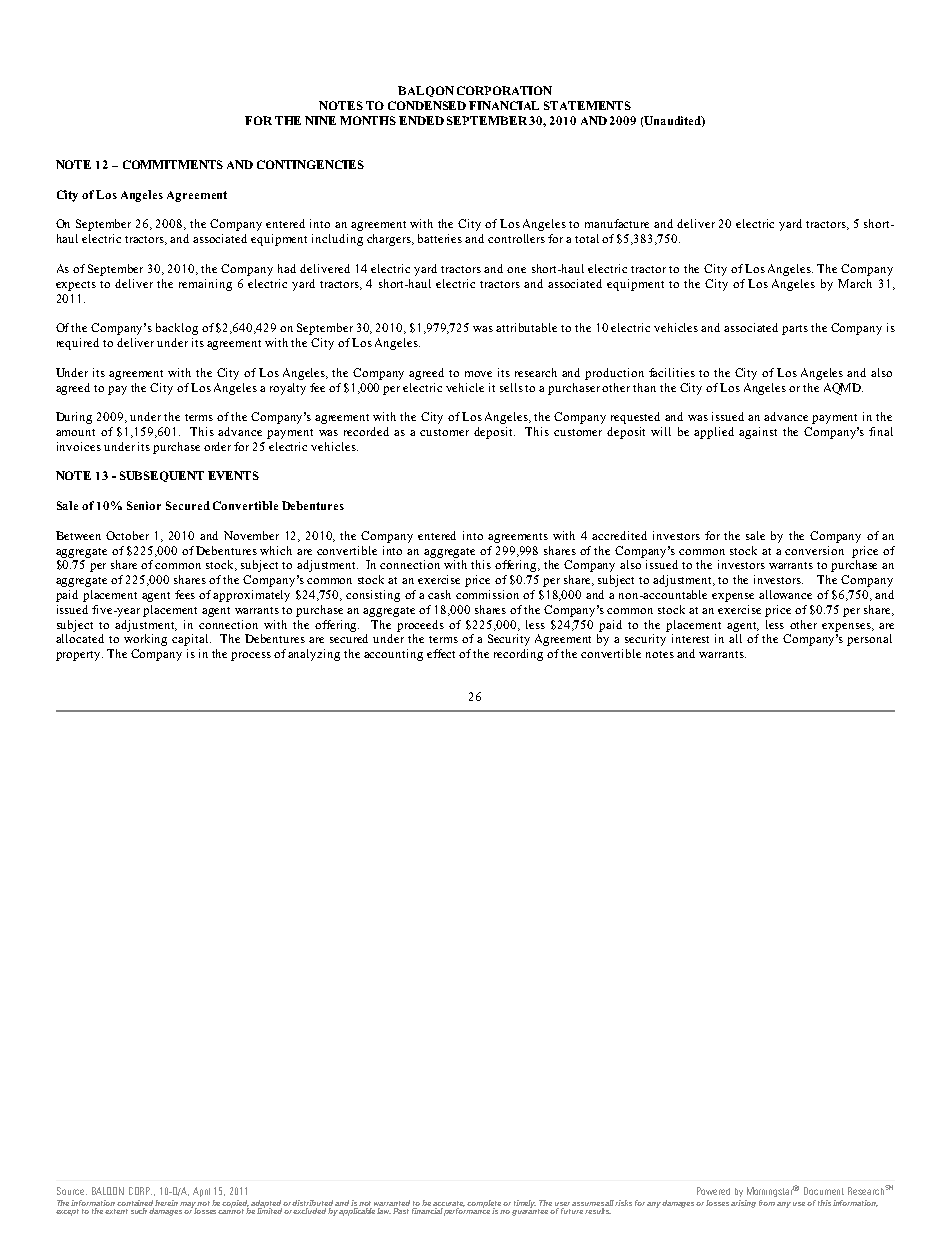  What do you see at coordinates (217, 446) in the page?
I see `order` at bounding box center [217, 446].
